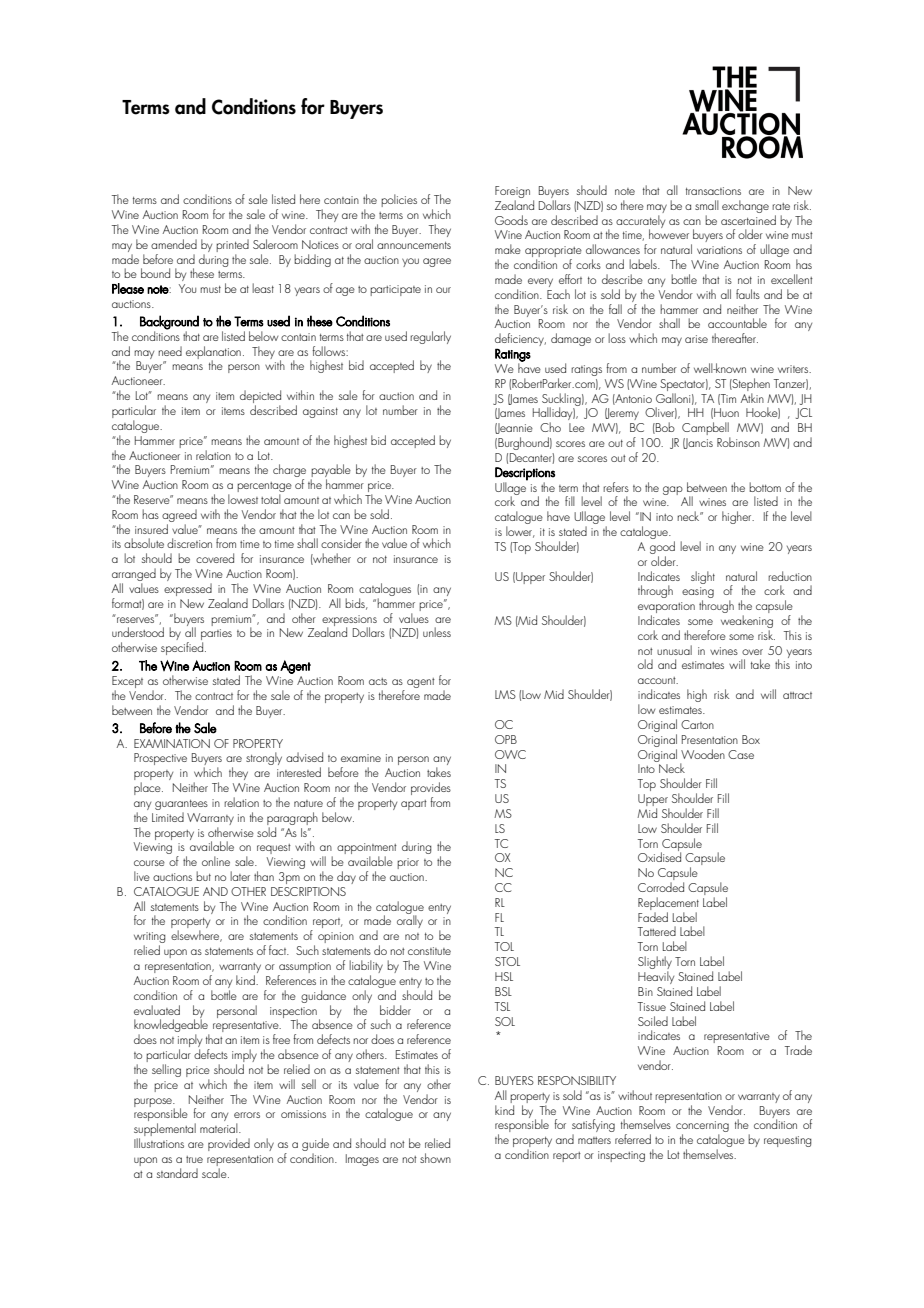  I want to click on provided, so click(229, 1144).
